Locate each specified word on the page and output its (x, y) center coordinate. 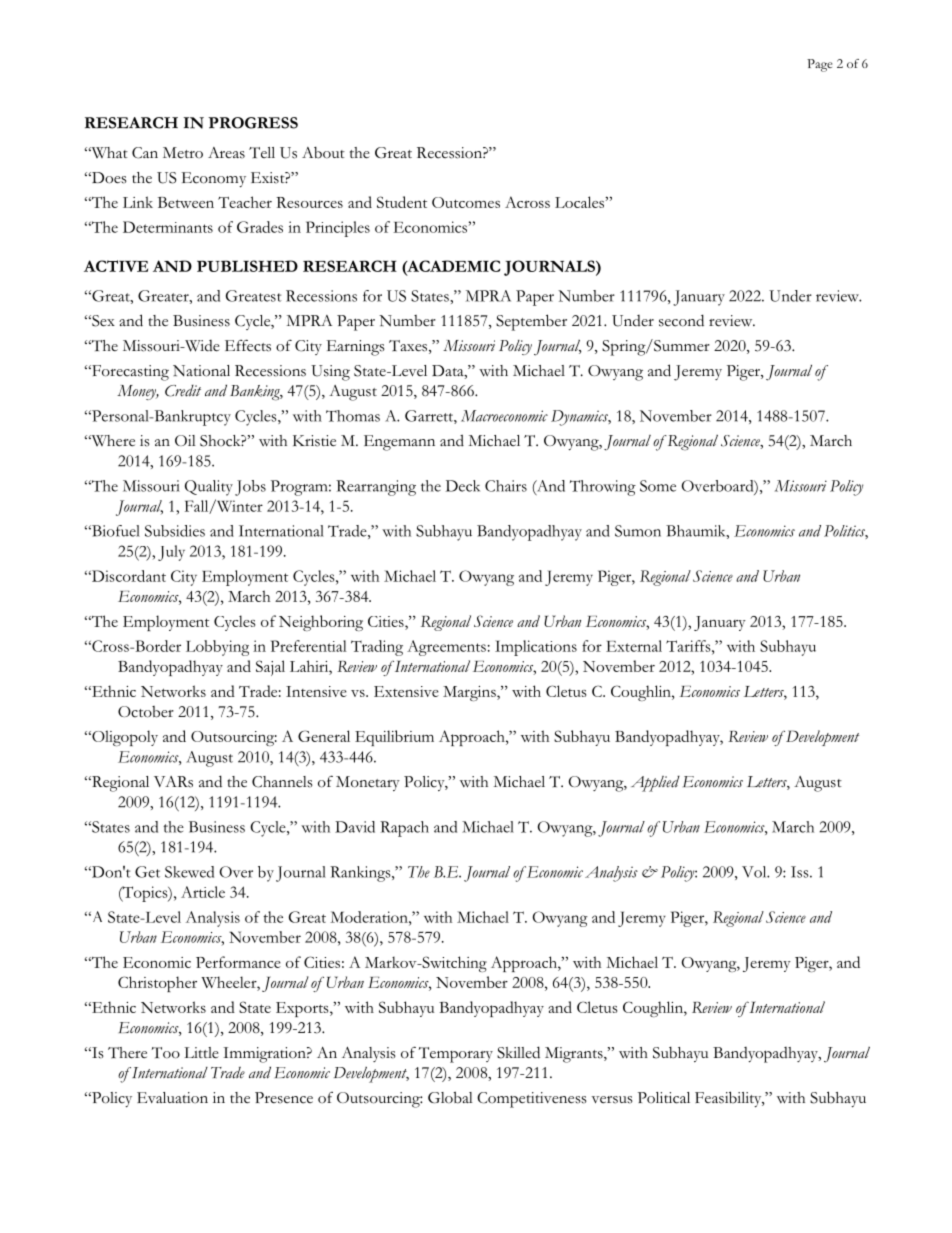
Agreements (446, 648)
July (171, 553)
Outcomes (466, 202)
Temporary (456, 1055)
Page (819, 65)
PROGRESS (253, 123)
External (634, 646)
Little (201, 1053)
